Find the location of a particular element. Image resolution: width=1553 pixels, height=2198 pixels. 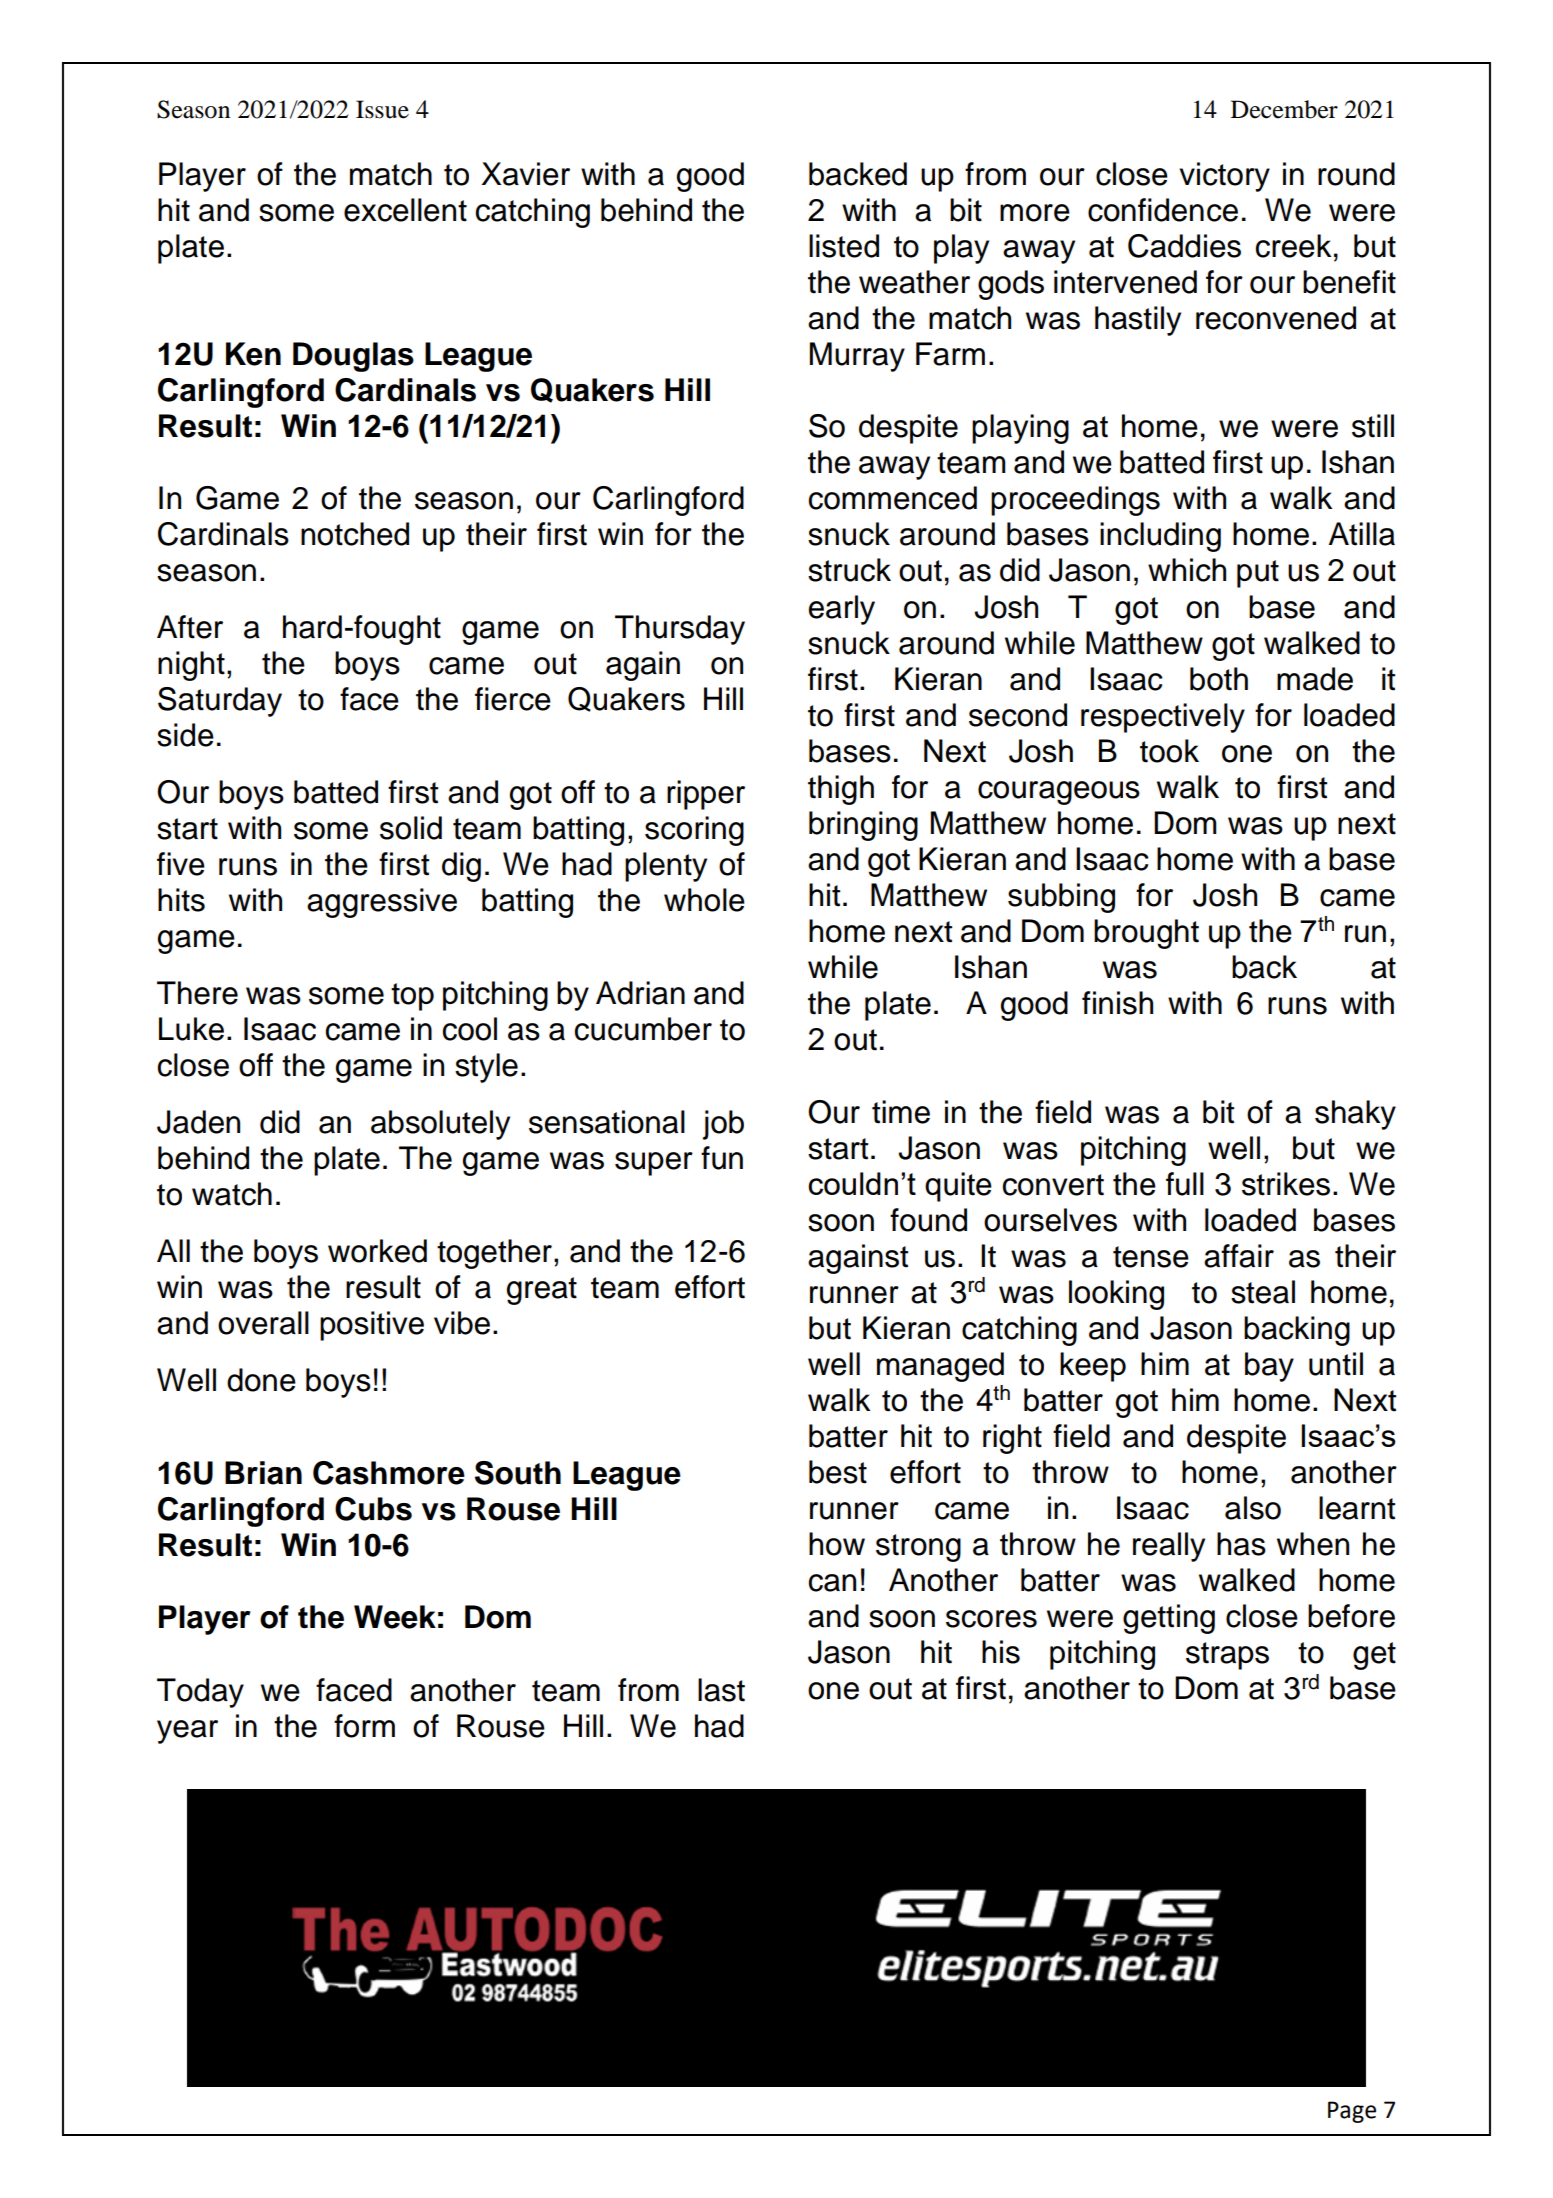

full is located at coordinates (1185, 1184).
